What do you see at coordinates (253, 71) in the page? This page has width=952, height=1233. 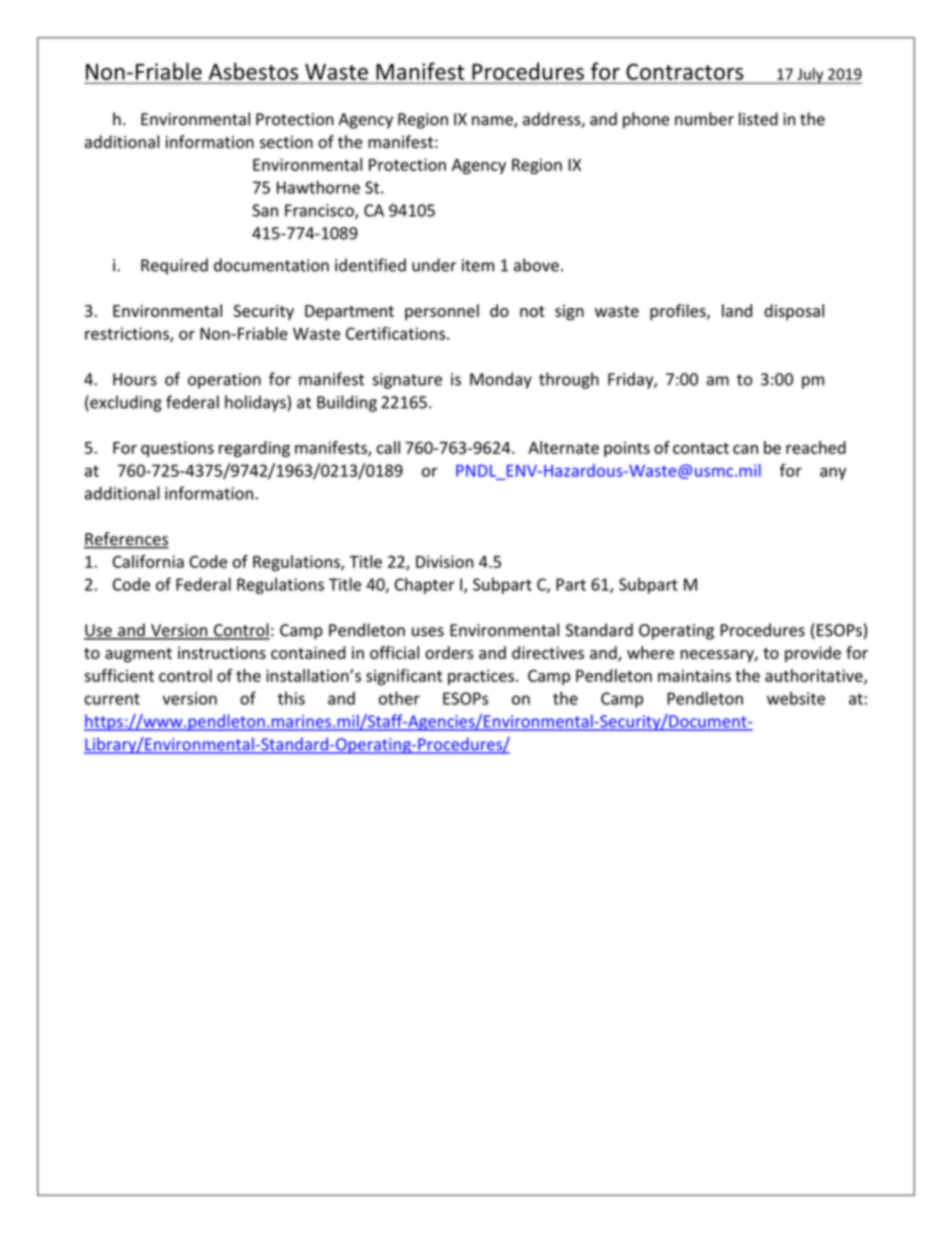 I see `Asbestos` at bounding box center [253, 71].
